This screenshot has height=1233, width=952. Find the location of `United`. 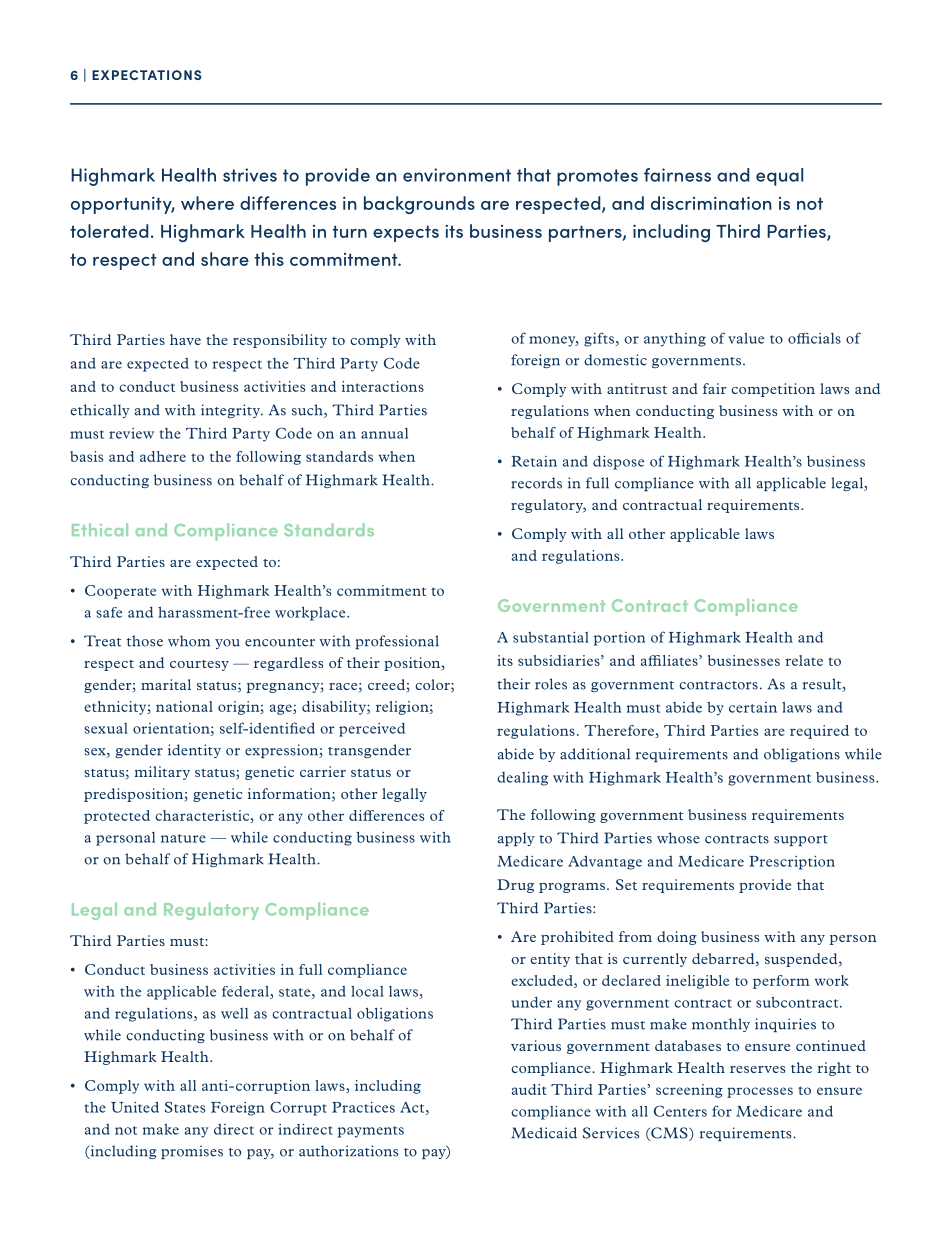

United is located at coordinates (135, 1107).
